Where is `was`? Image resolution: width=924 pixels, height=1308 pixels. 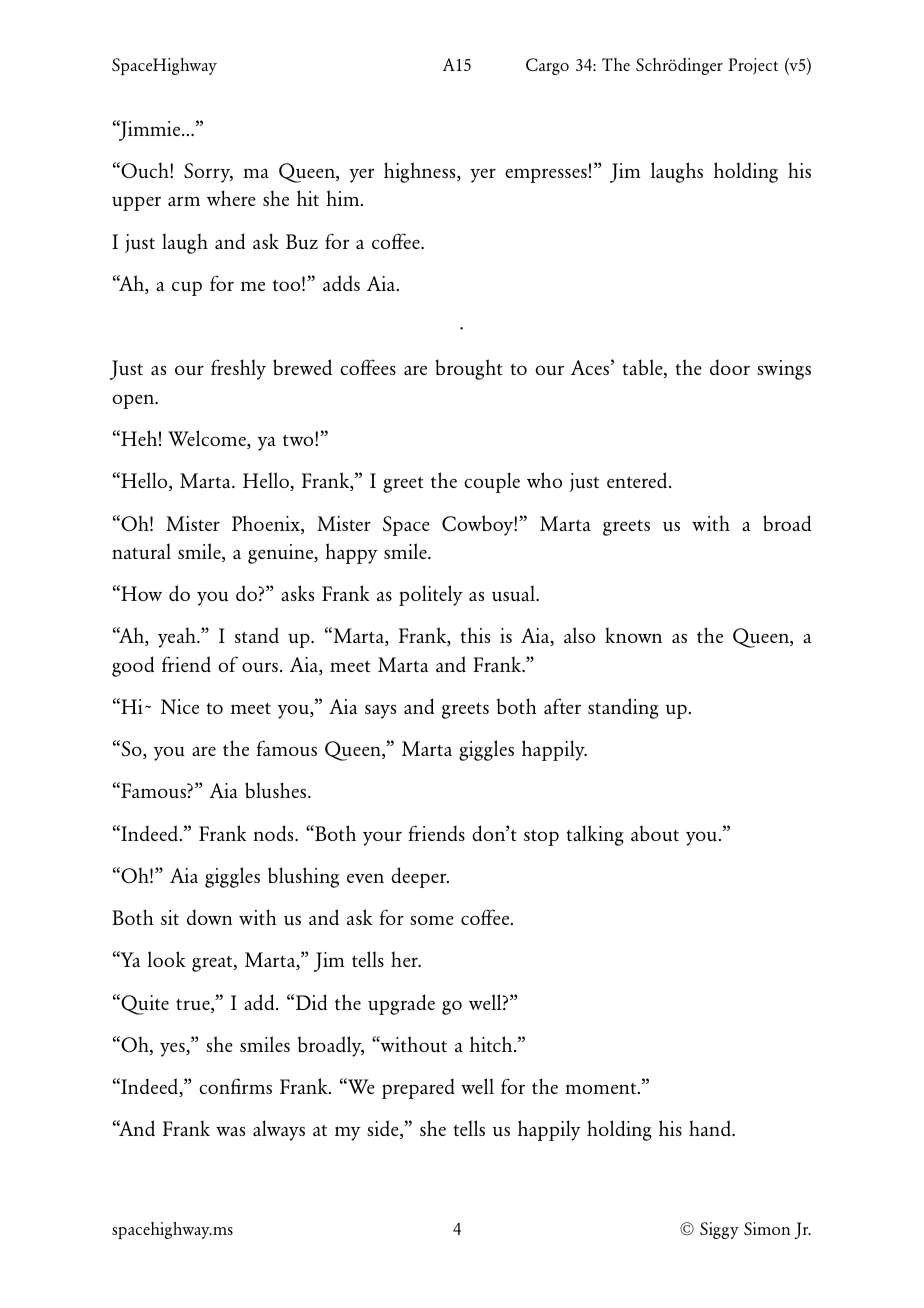
was is located at coordinates (230, 1131).
